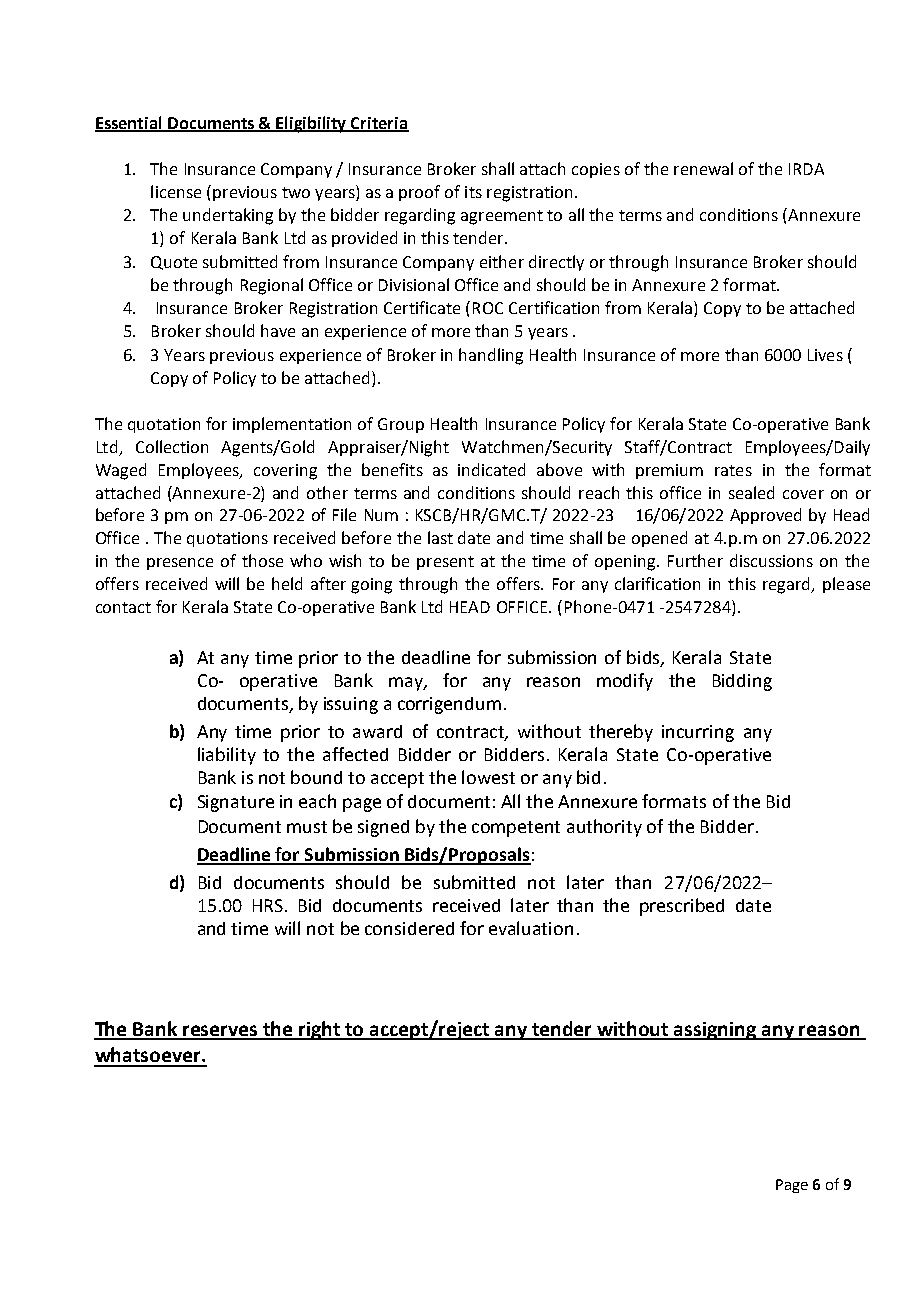  I want to click on rates, so click(733, 470).
